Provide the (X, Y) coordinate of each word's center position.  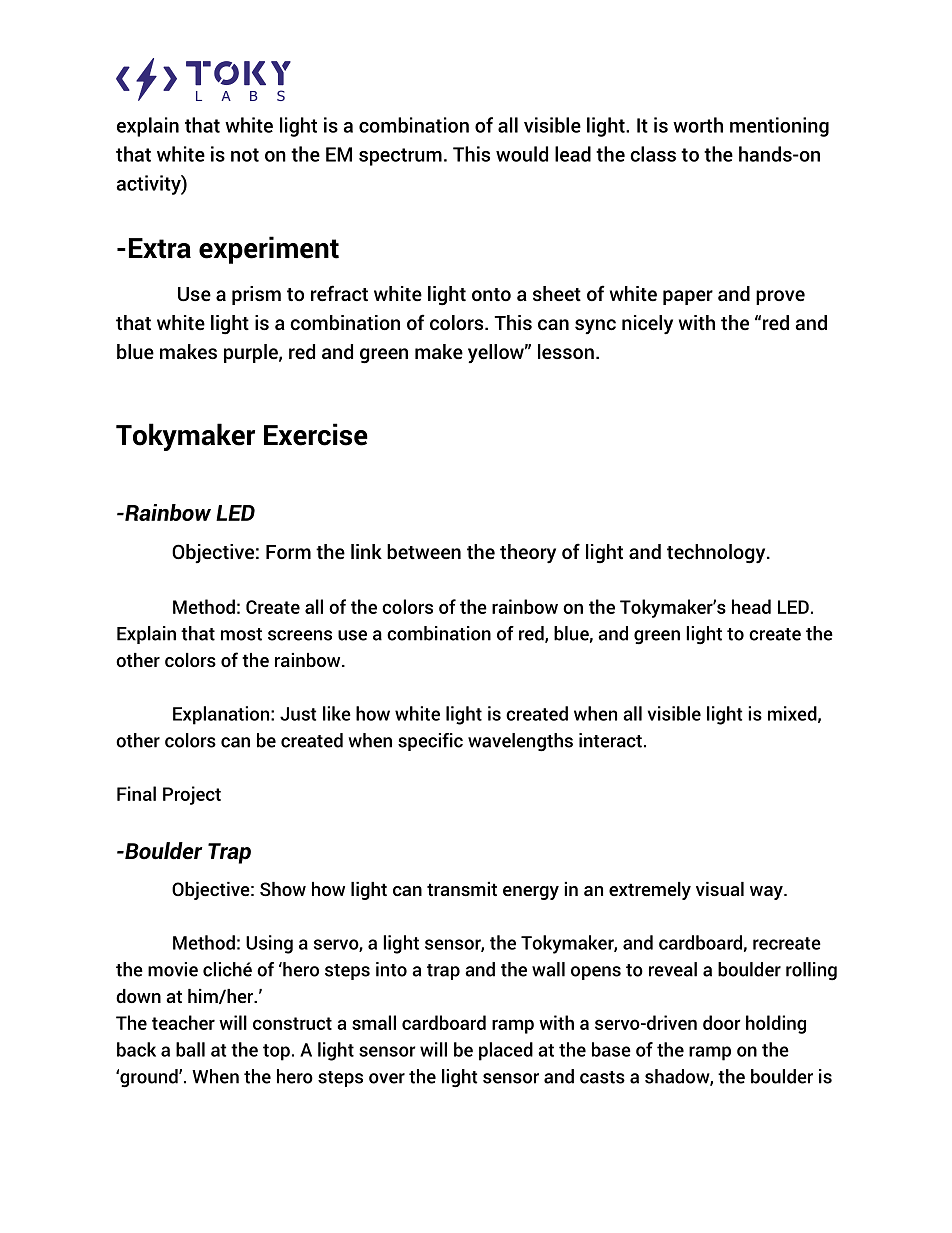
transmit (462, 889)
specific (430, 742)
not (245, 155)
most (241, 634)
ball (190, 1049)
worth (698, 125)
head (751, 606)
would (522, 154)
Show (283, 889)
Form (288, 552)
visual (720, 889)
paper (688, 297)
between (424, 552)
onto (491, 294)
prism (256, 295)
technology (717, 554)
